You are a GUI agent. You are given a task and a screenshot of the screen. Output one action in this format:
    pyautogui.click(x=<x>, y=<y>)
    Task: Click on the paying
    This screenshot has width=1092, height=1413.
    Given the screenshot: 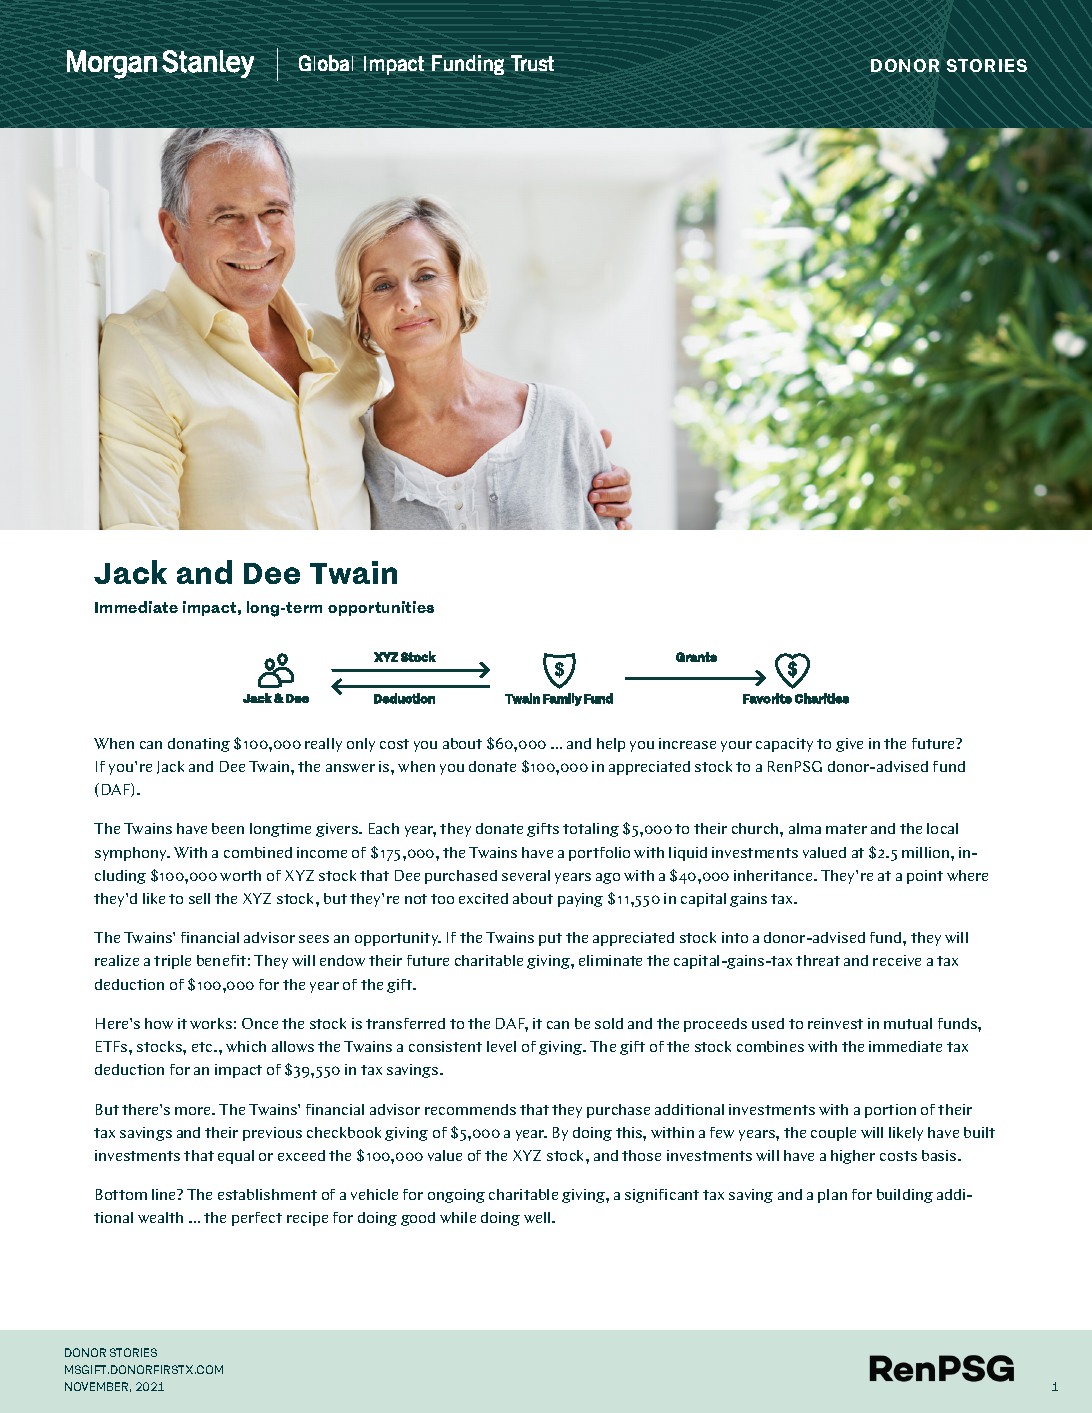 What is the action you would take?
    pyautogui.click(x=580, y=900)
